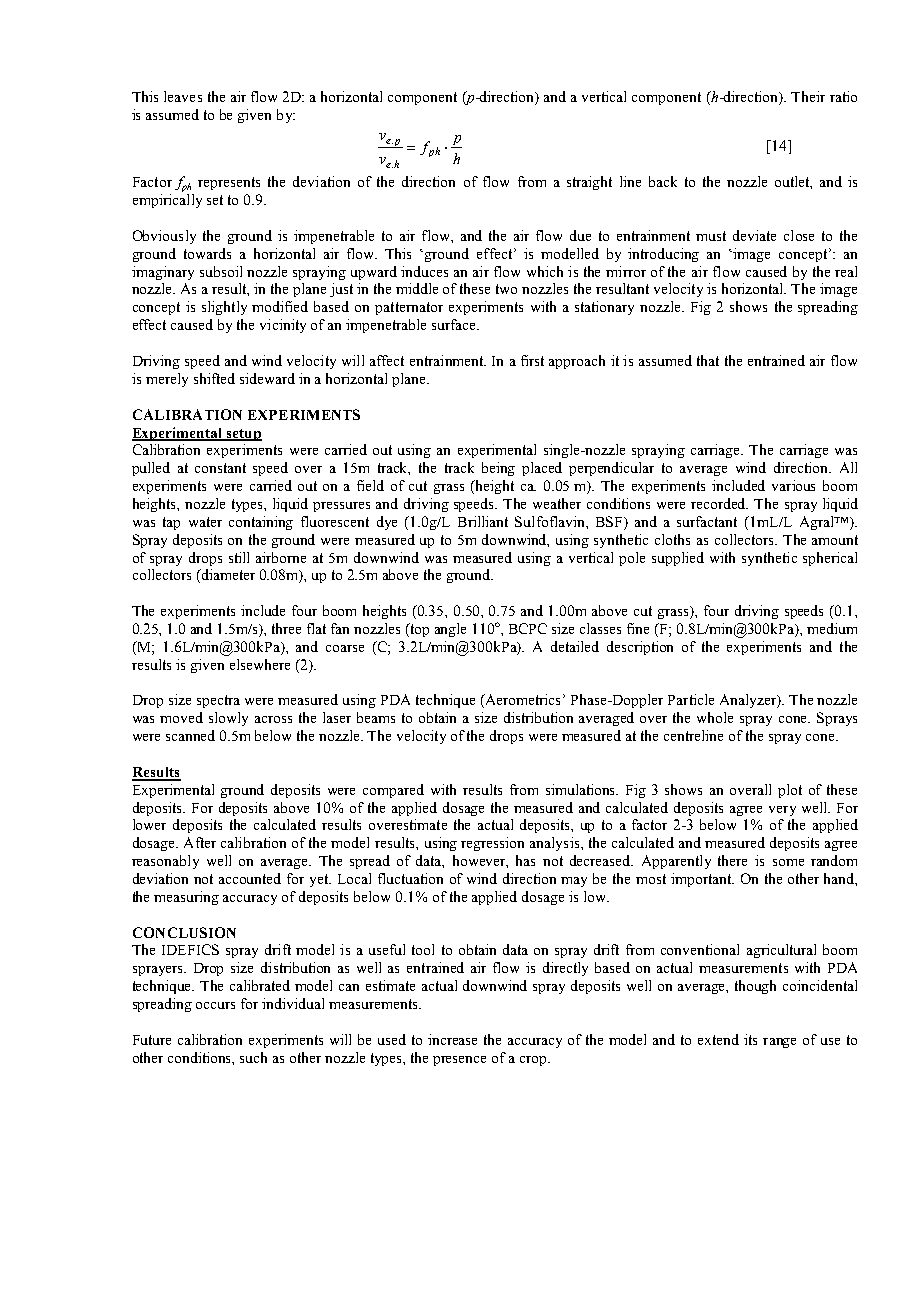  Describe the element at coordinates (483, 521) in the image. I see `Brilliant` at that location.
